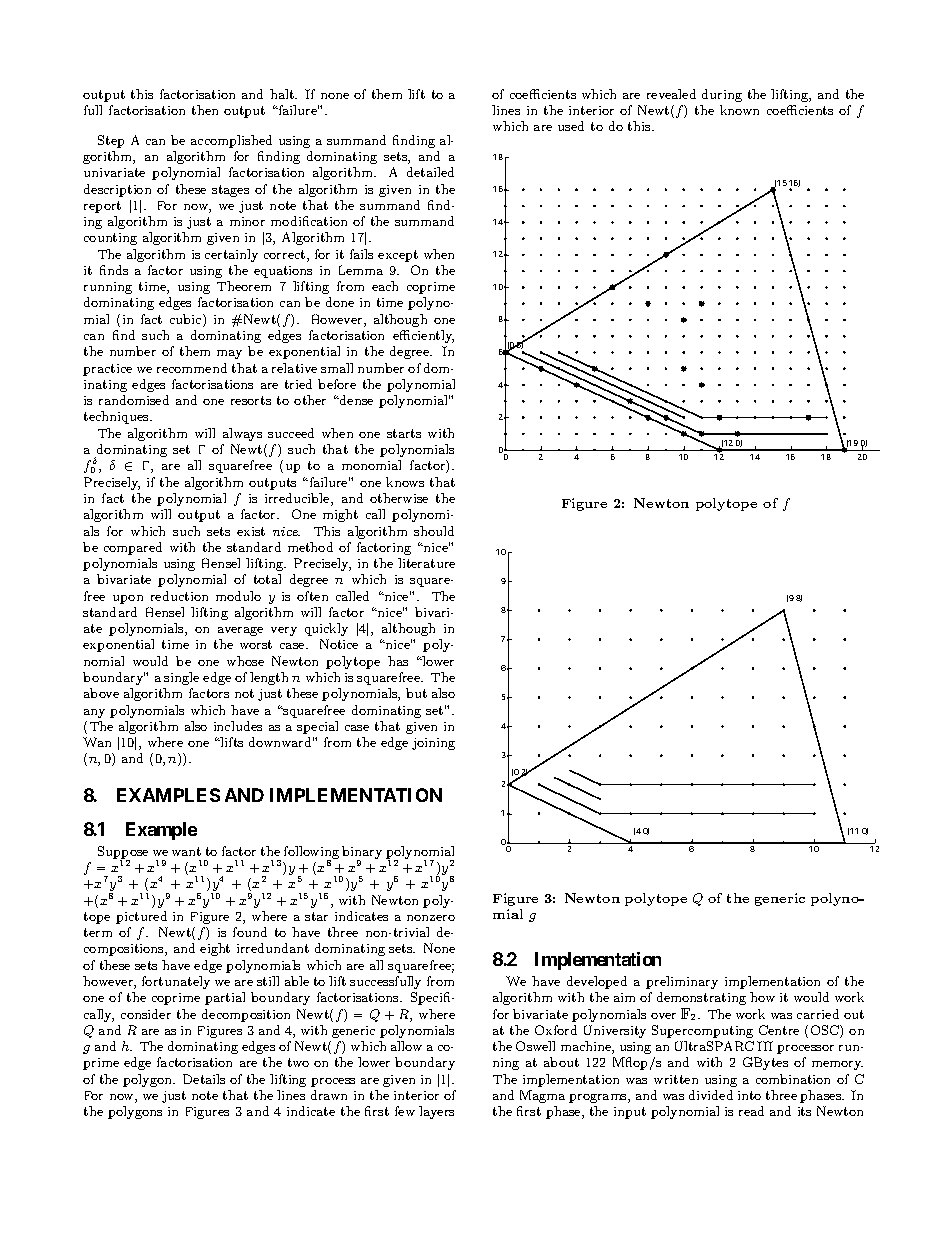  What do you see at coordinates (434, 531) in the document?
I see `should` at bounding box center [434, 531].
